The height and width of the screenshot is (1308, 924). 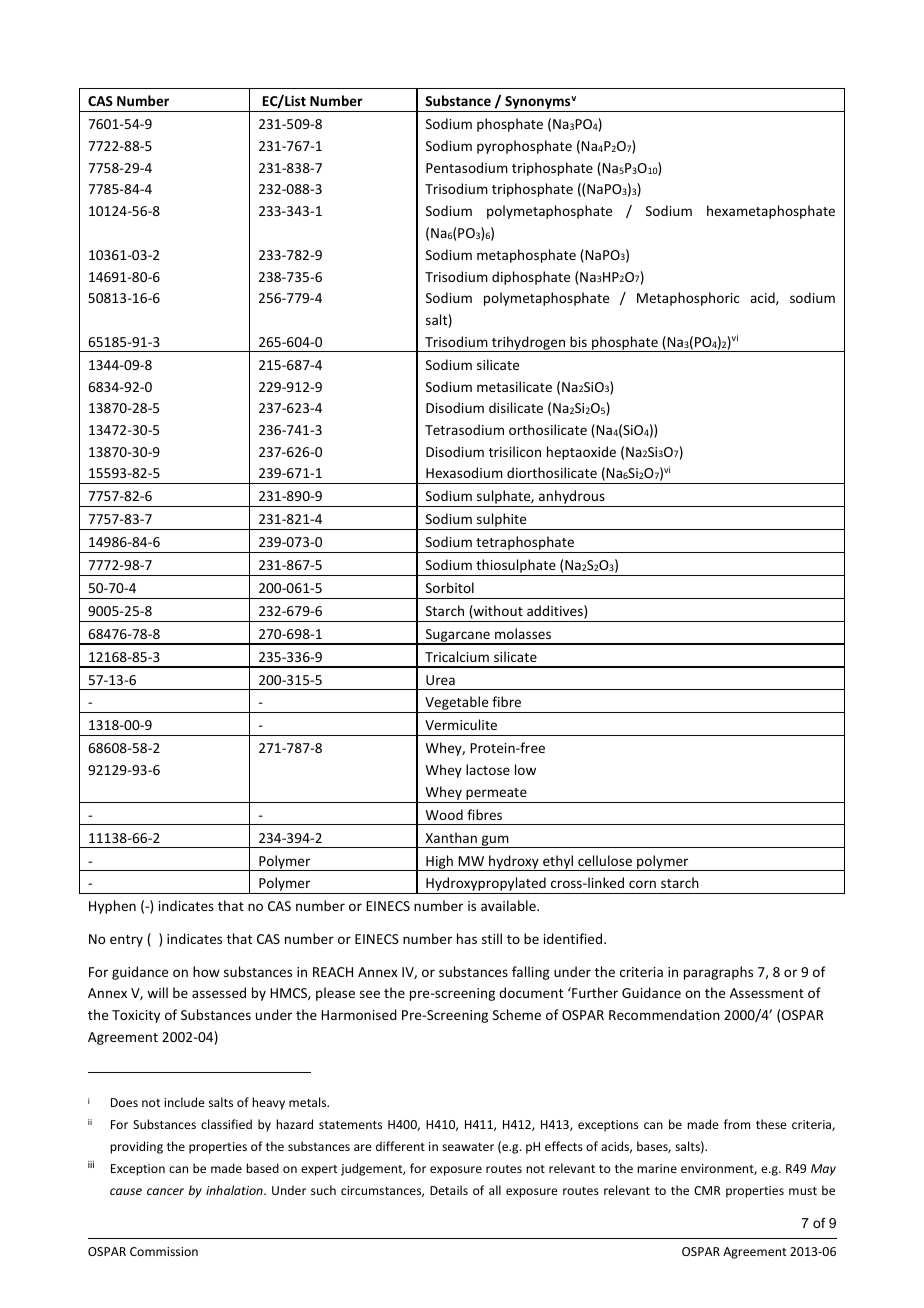 I want to click on Wood, so click(x=444, y=814).
